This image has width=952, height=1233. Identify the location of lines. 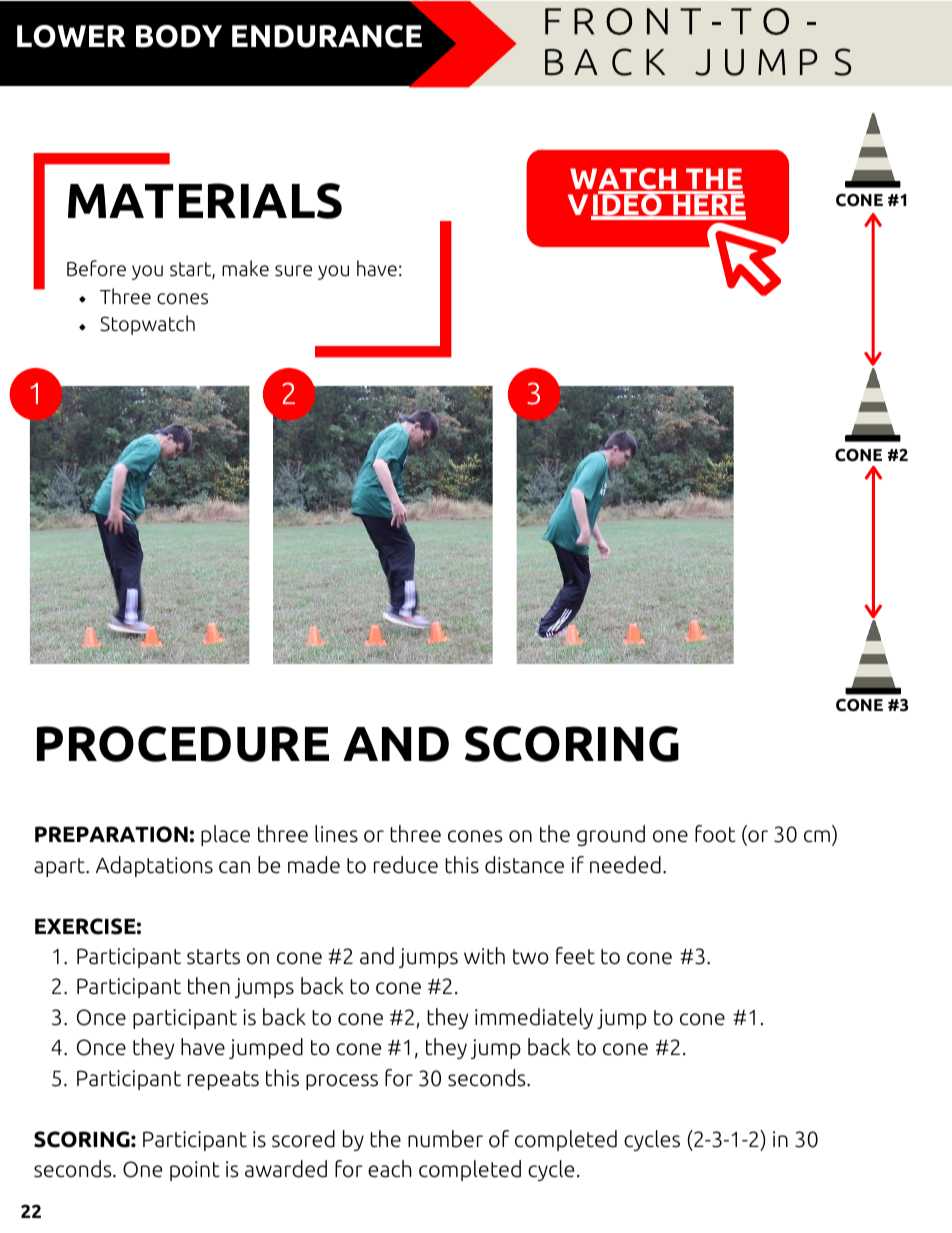
(336, 834).
